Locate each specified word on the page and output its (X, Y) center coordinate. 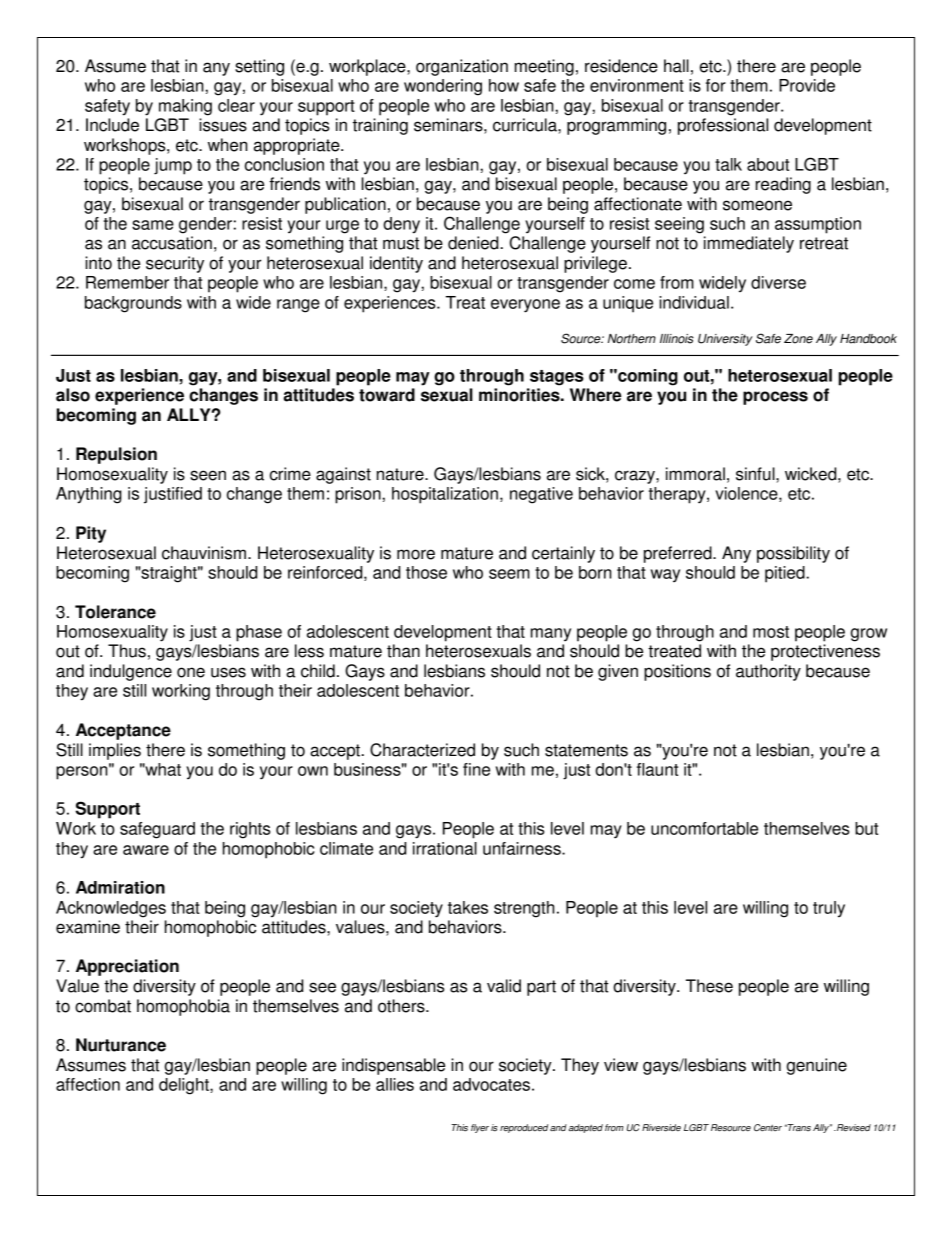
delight (185, 1086)
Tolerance (115, 612)
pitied (786, 574)
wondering (443, 87)
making (185, 107)
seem (509, 574)
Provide (807, 85)
